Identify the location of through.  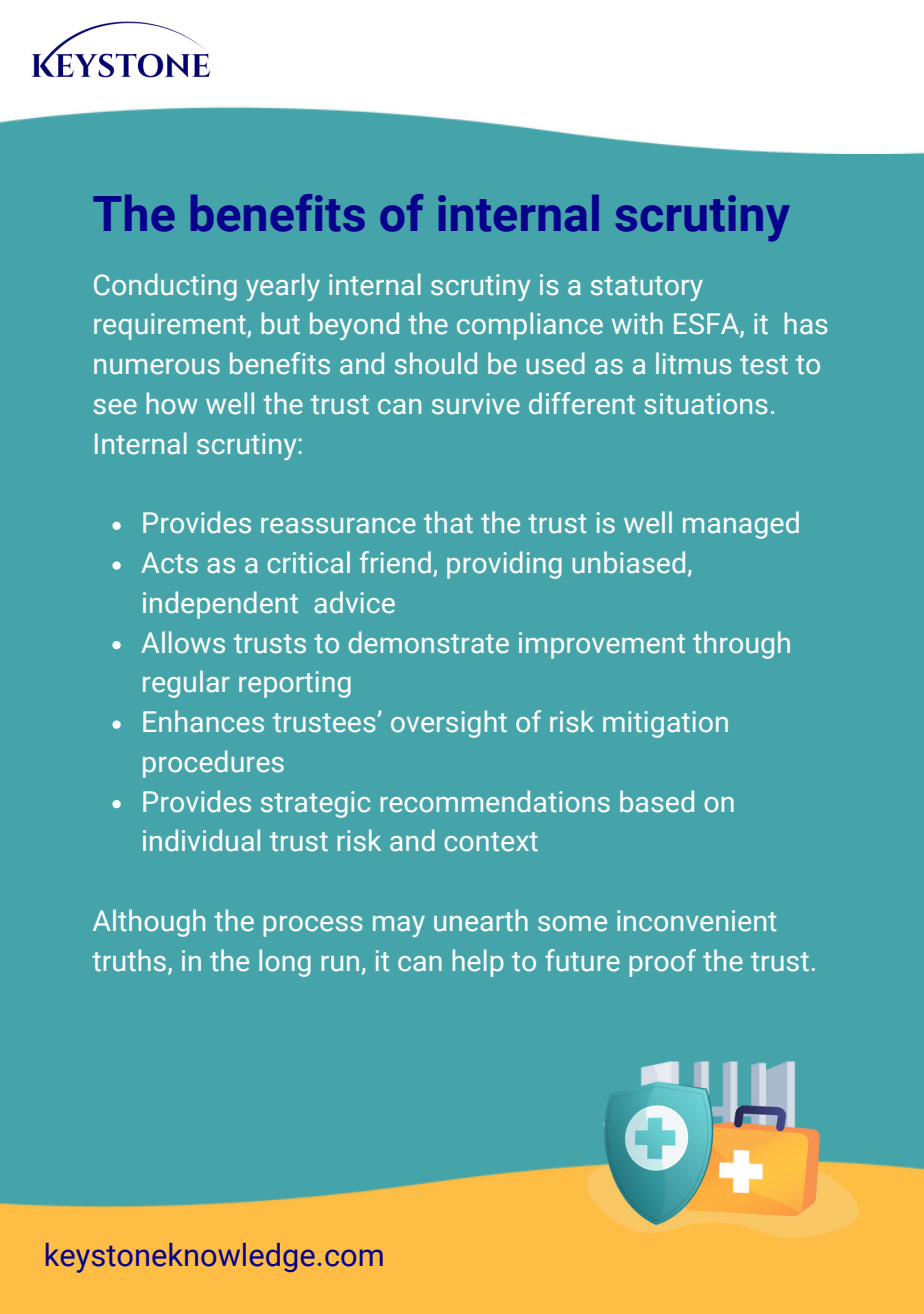
(741, 645).
